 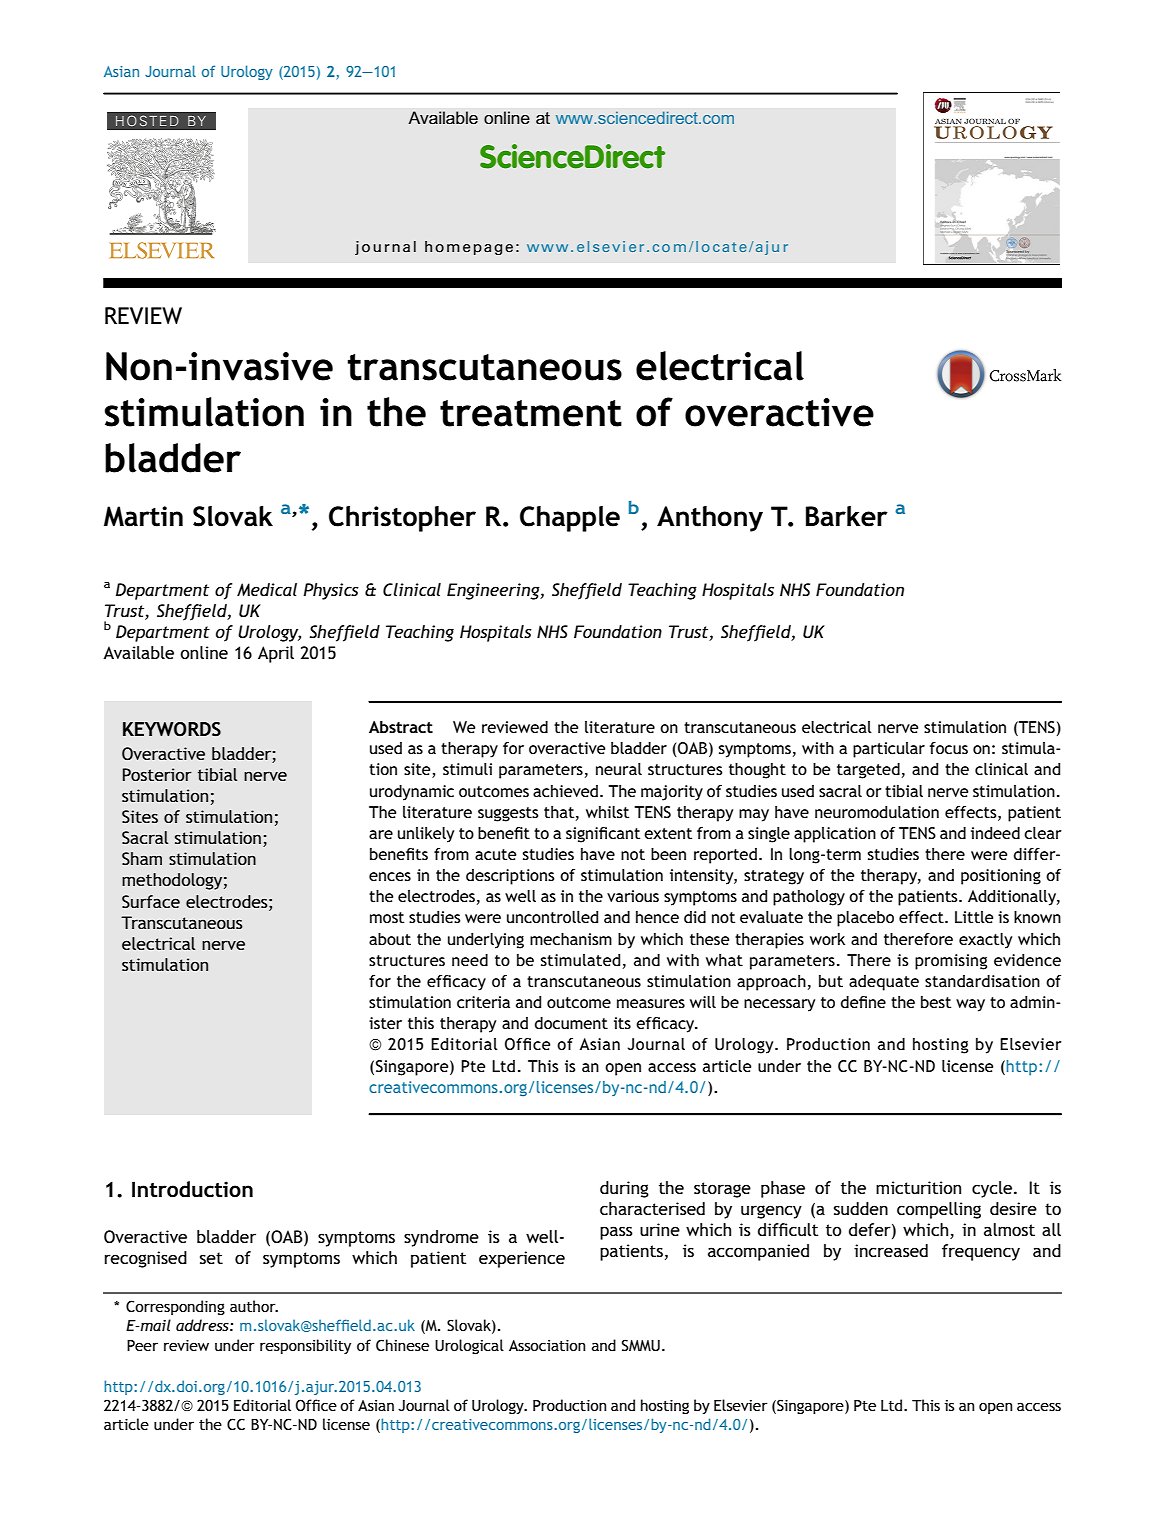 What do you see at coordinates (951, 962) in the image?
I see `promising` at bounding box center [951, 962].
